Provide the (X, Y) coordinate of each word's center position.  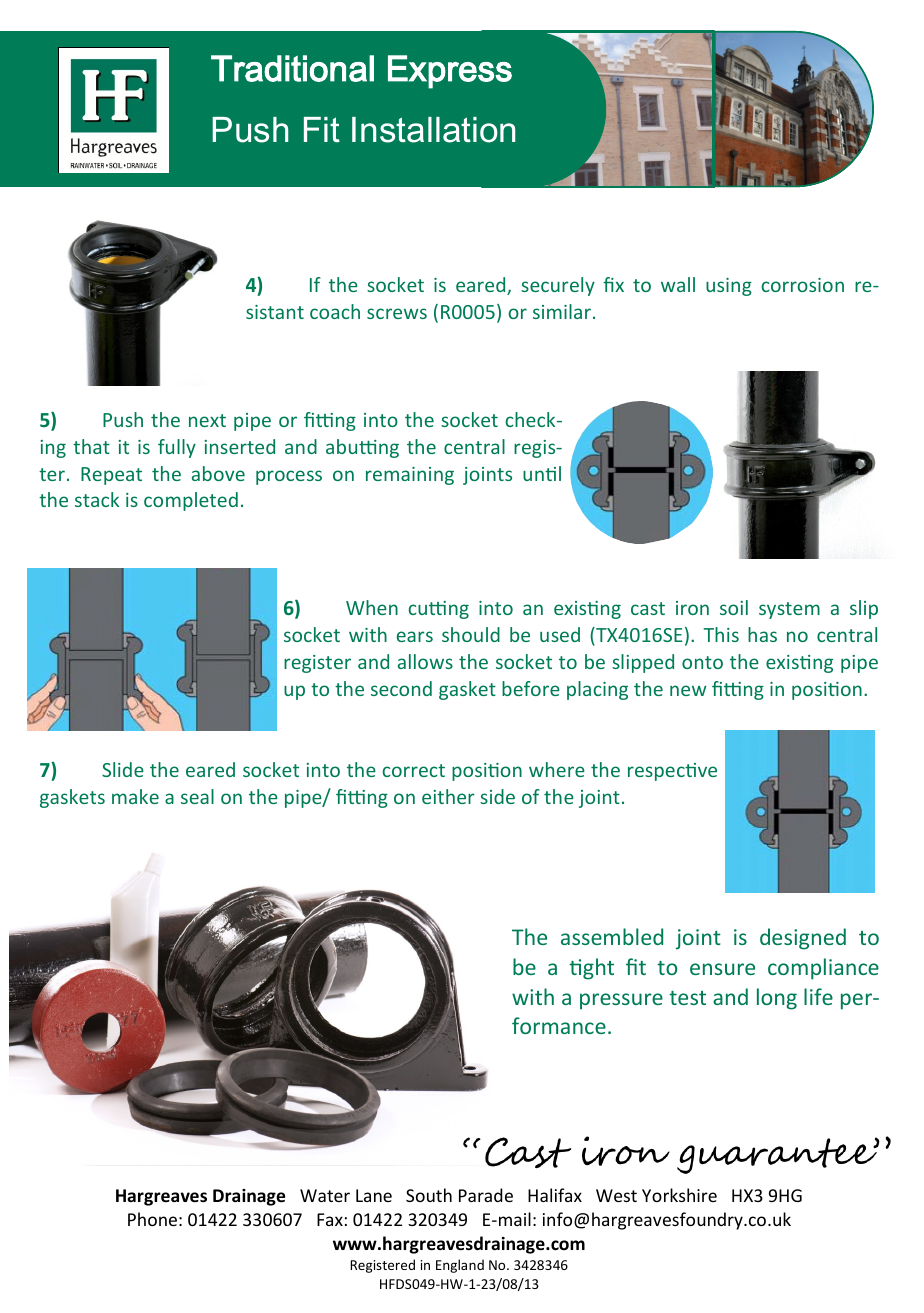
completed (191, 501)
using (729, 287)
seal (197, 796)
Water (325, 1195)
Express (450, 72)
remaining (410, 476)
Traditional (292, 68)
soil (734, 607)
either (448, 796)
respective (672, 772)
